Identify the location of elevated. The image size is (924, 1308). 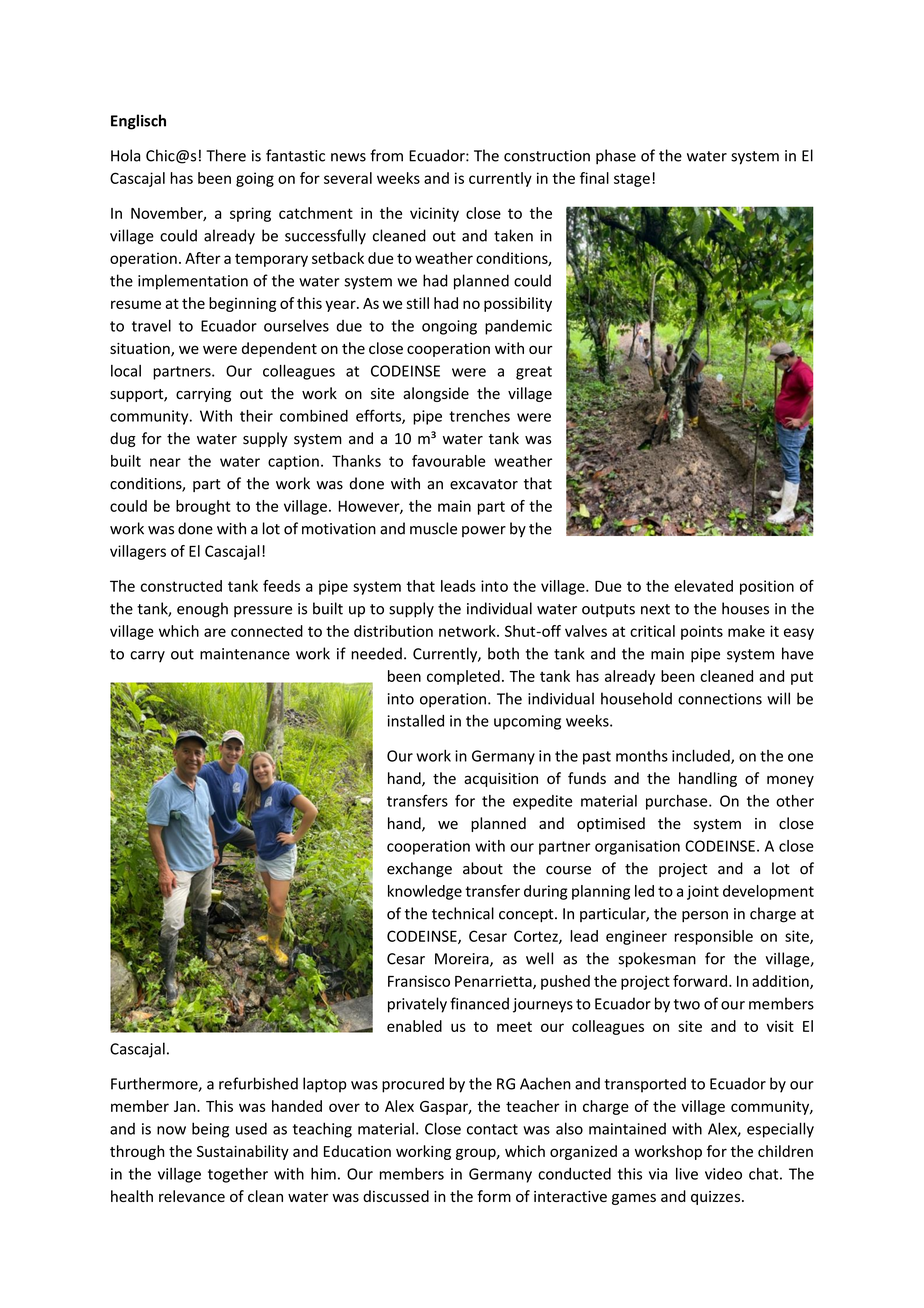
(703, 586).
